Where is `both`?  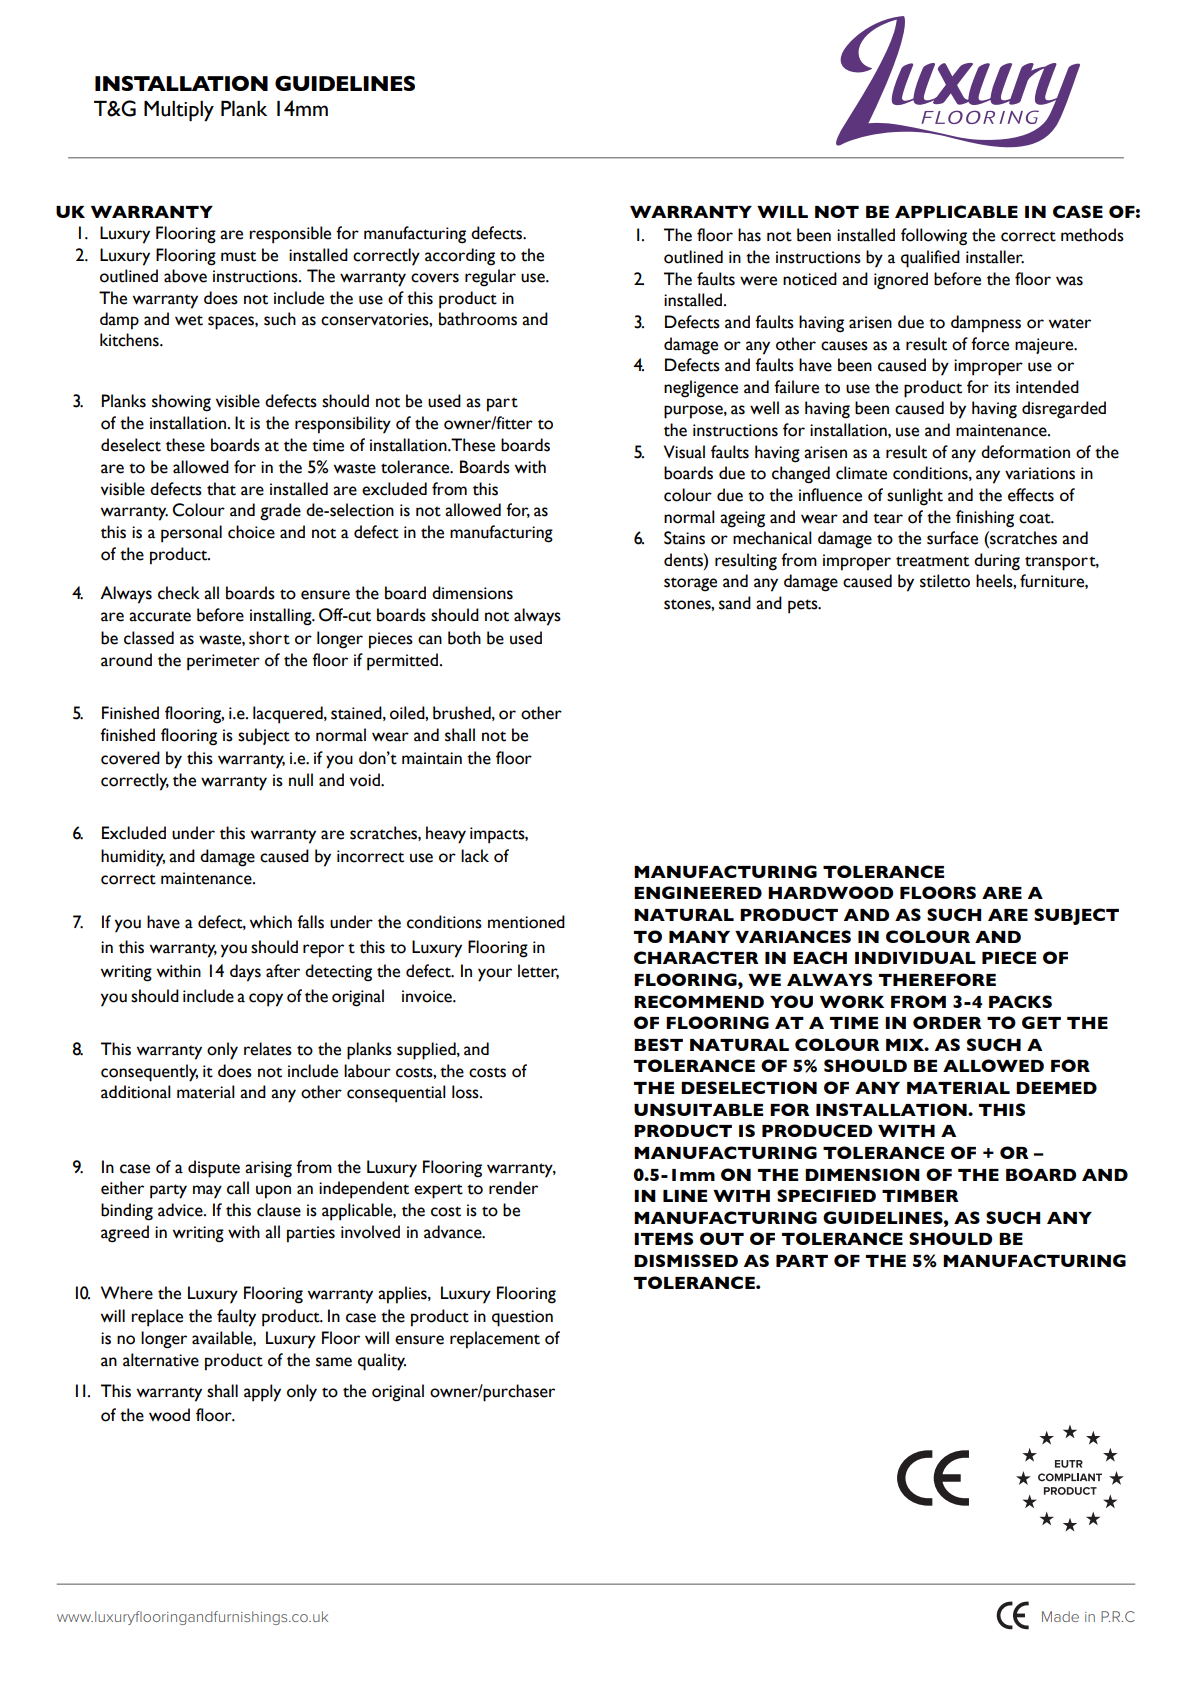
both is located at coordinates (464, 638).
